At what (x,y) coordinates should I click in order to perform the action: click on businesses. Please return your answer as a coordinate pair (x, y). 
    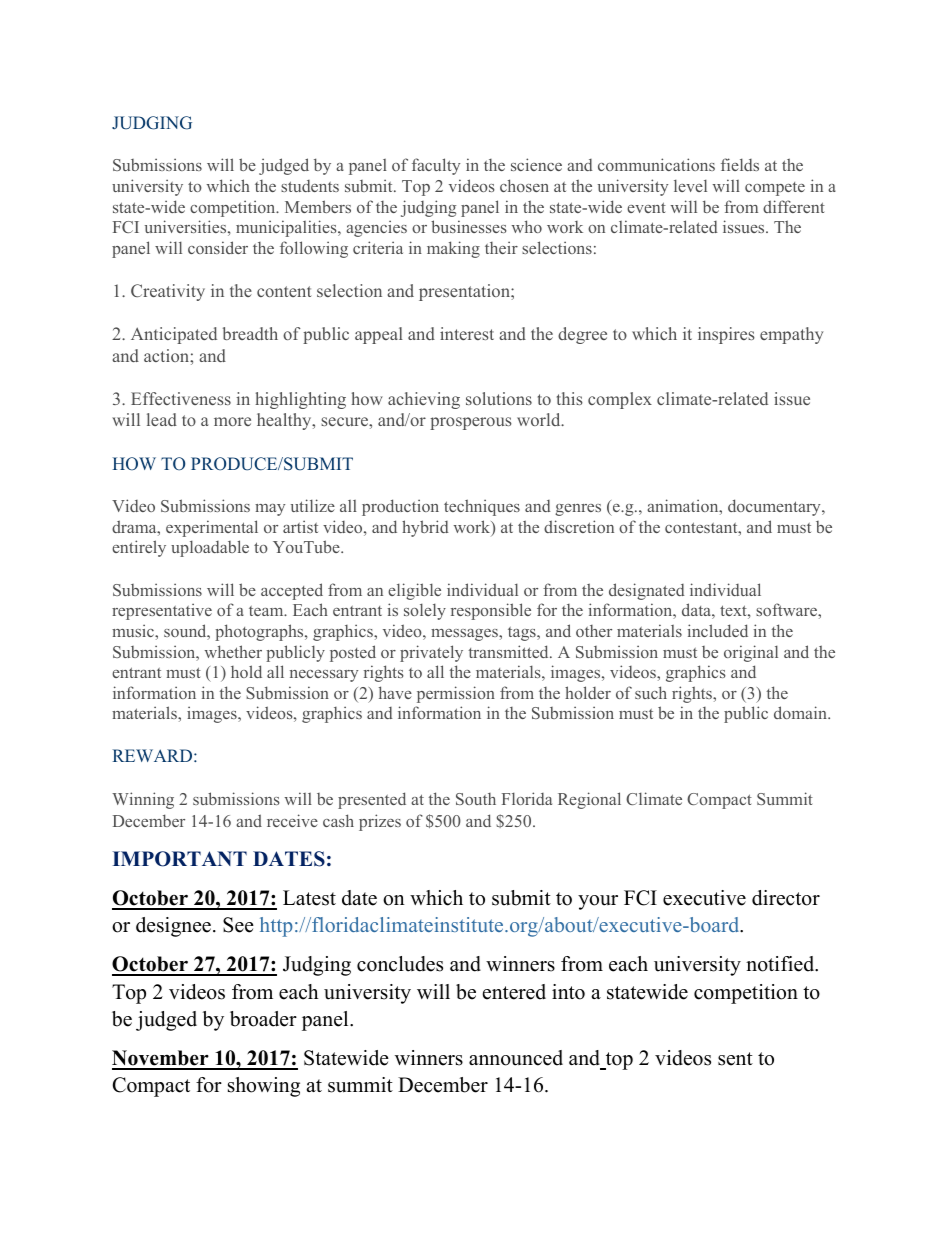
    Looking at the image, I should click on (469, 226).
